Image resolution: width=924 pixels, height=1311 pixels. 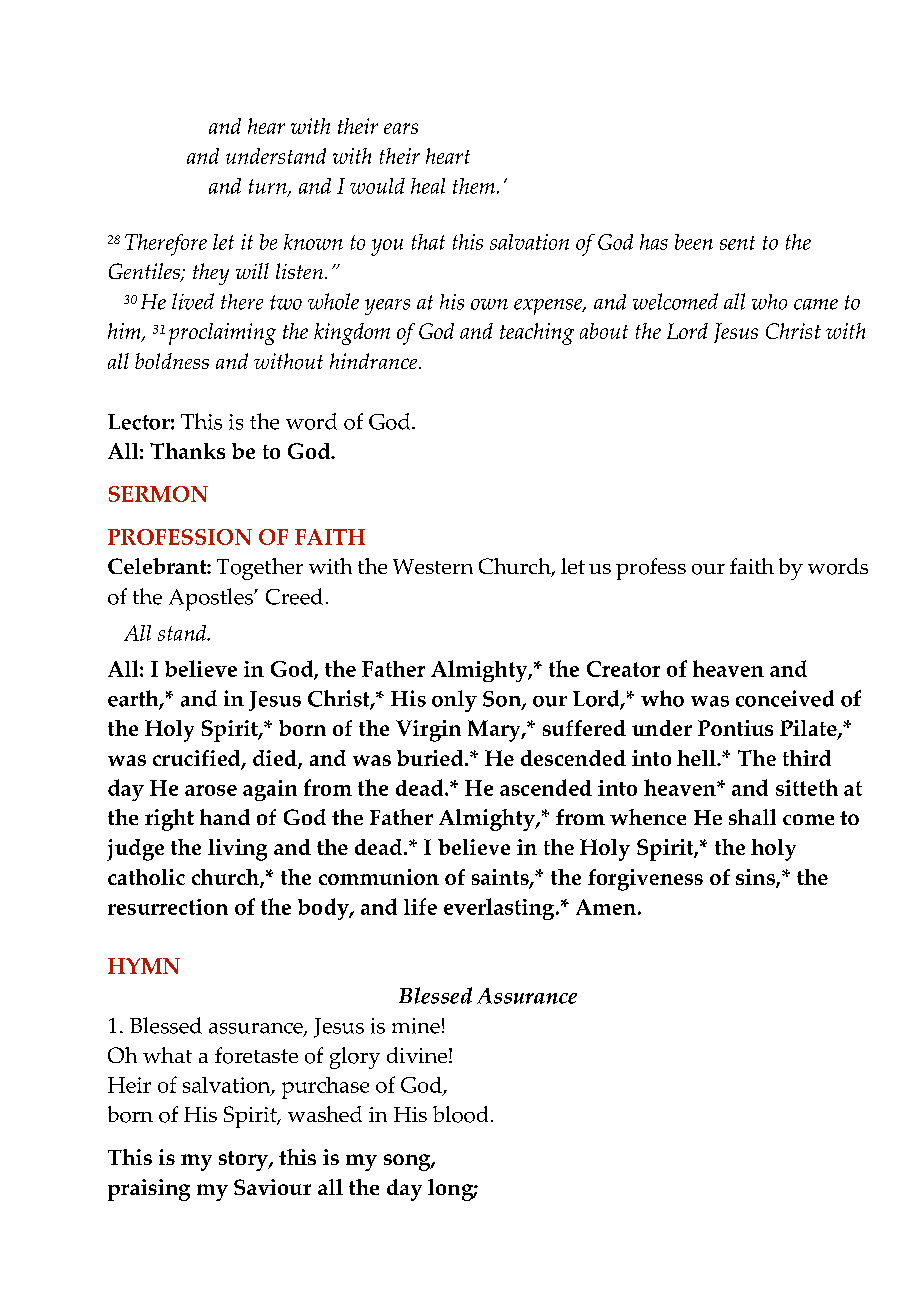 I want to click on conceived, so click(x=785, y=698).
